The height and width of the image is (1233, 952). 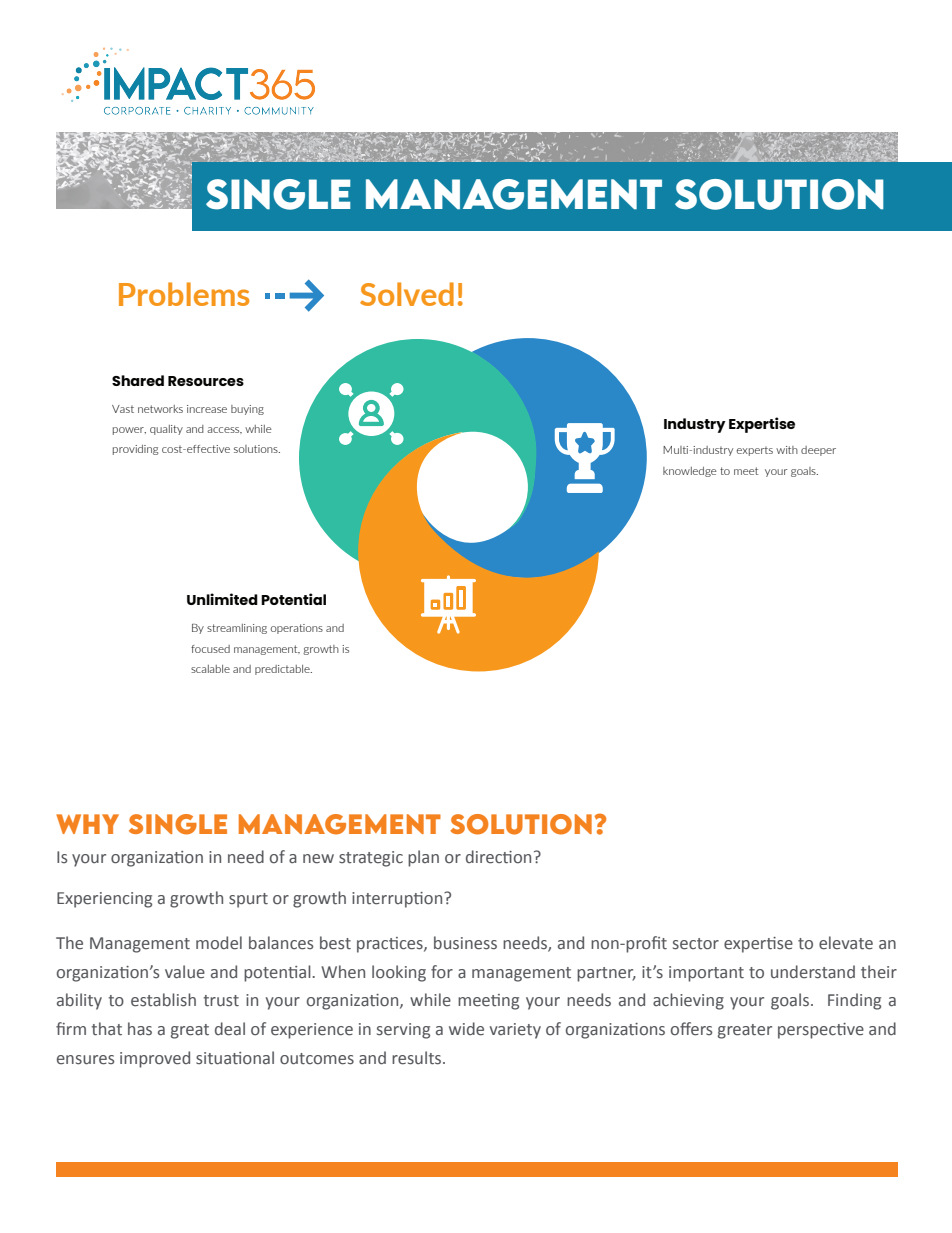 I want to click on predictable, so click(x=283, y=670).
